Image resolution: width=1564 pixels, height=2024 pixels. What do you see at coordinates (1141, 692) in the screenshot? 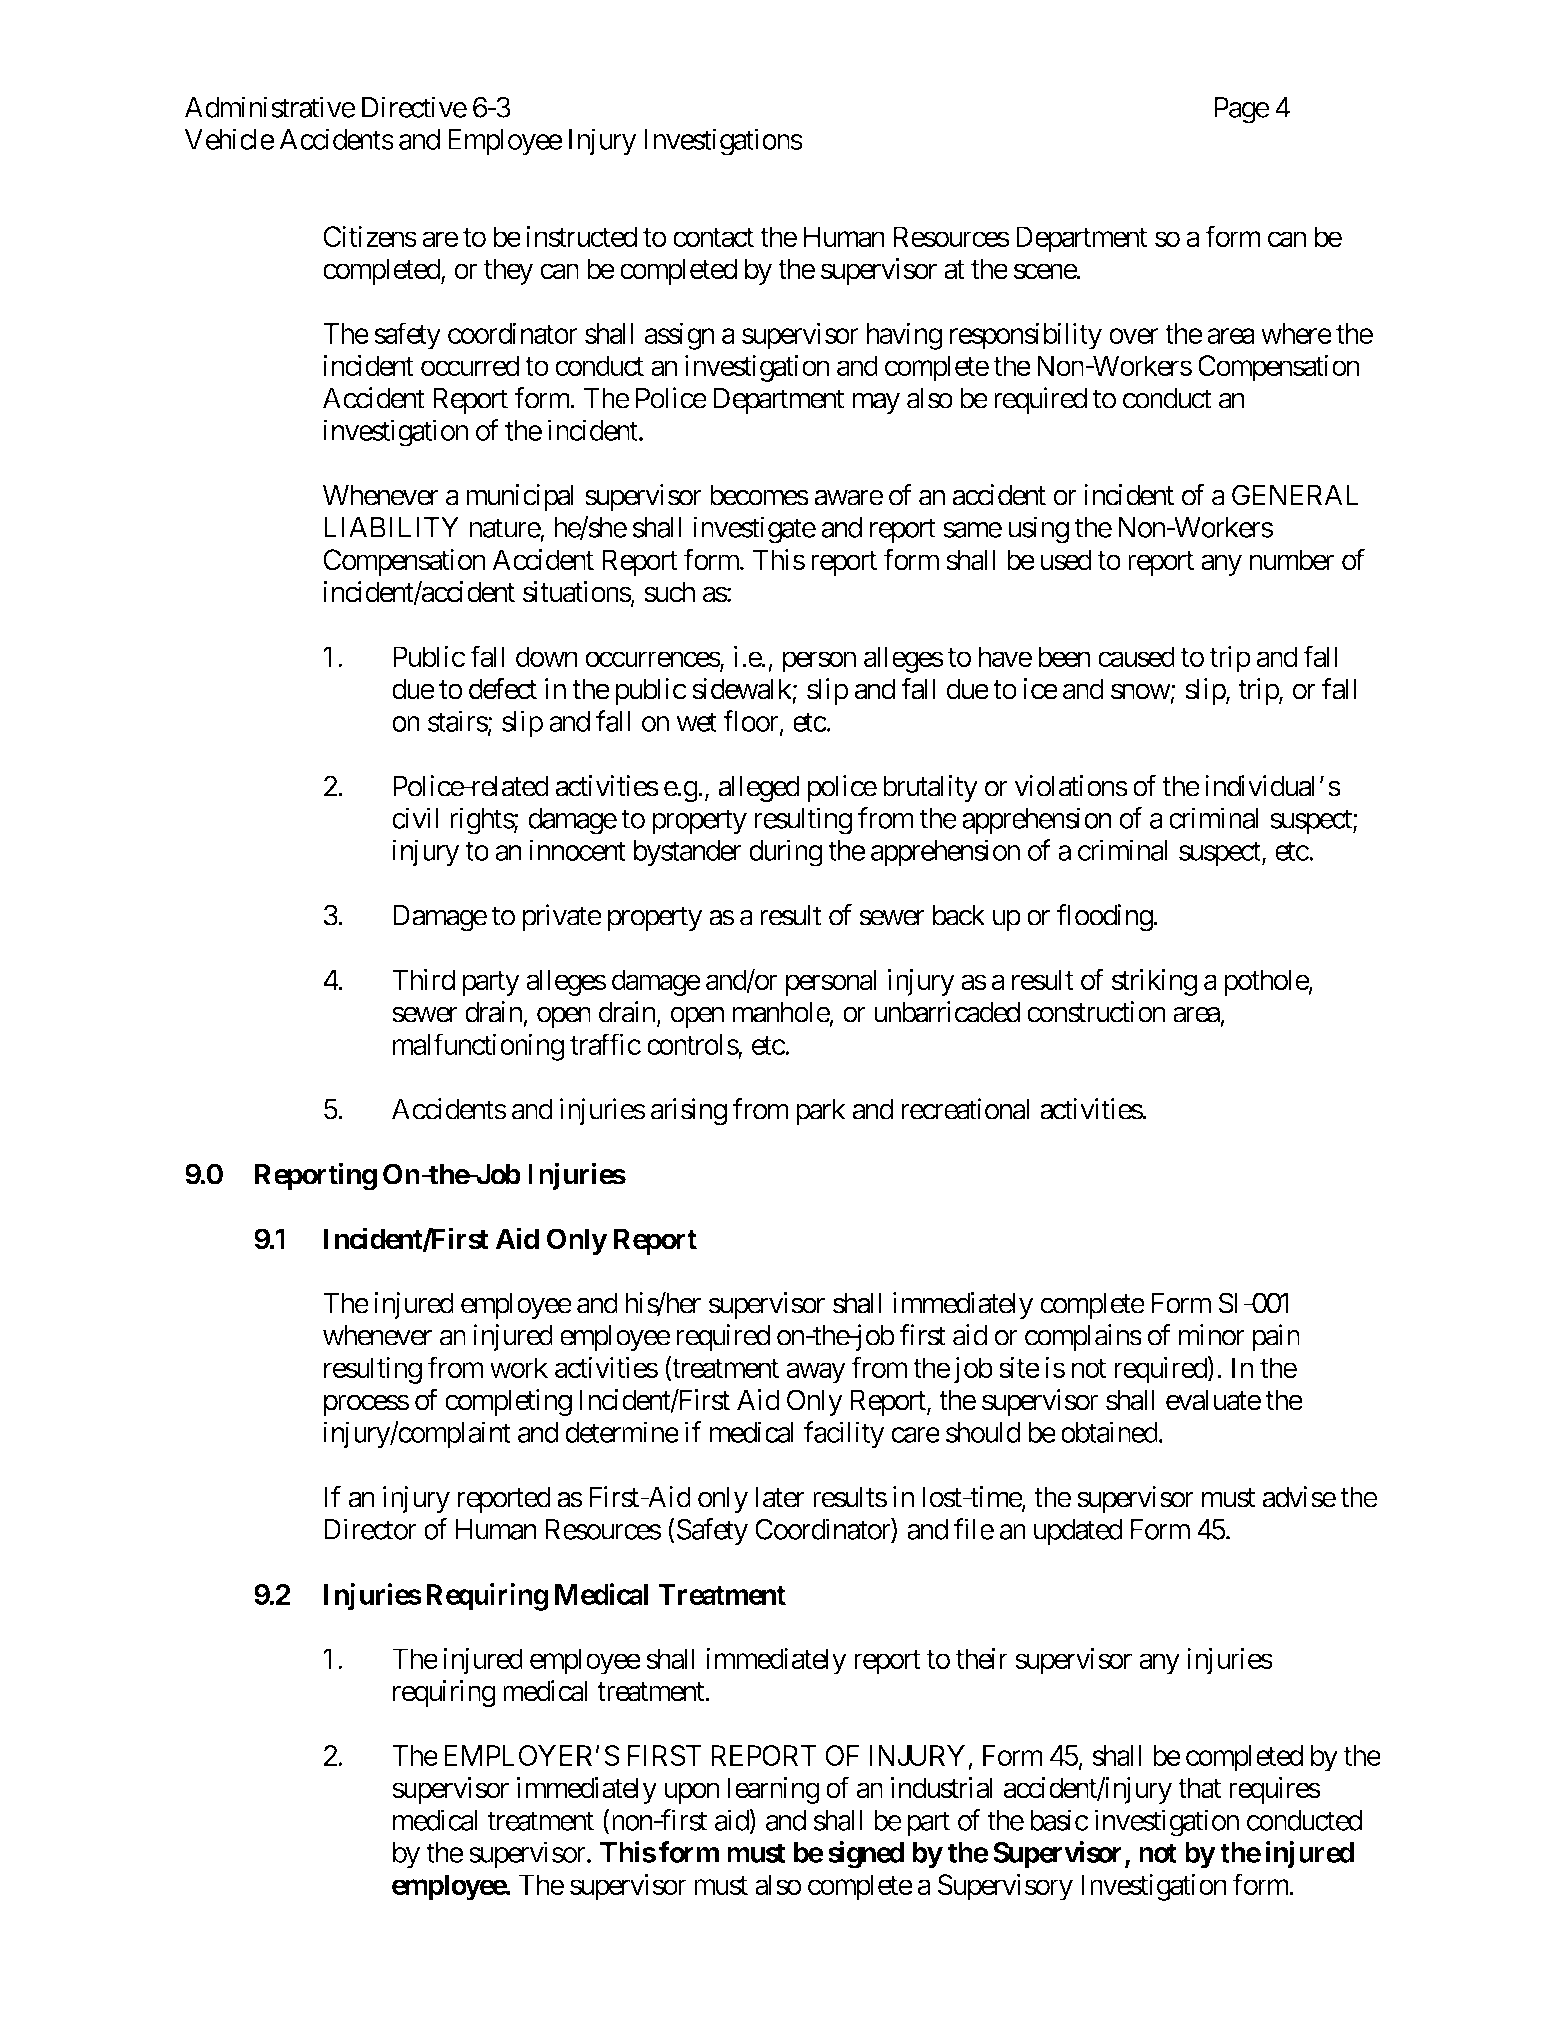
I see `snow` at bounding box center [1141, 692].
